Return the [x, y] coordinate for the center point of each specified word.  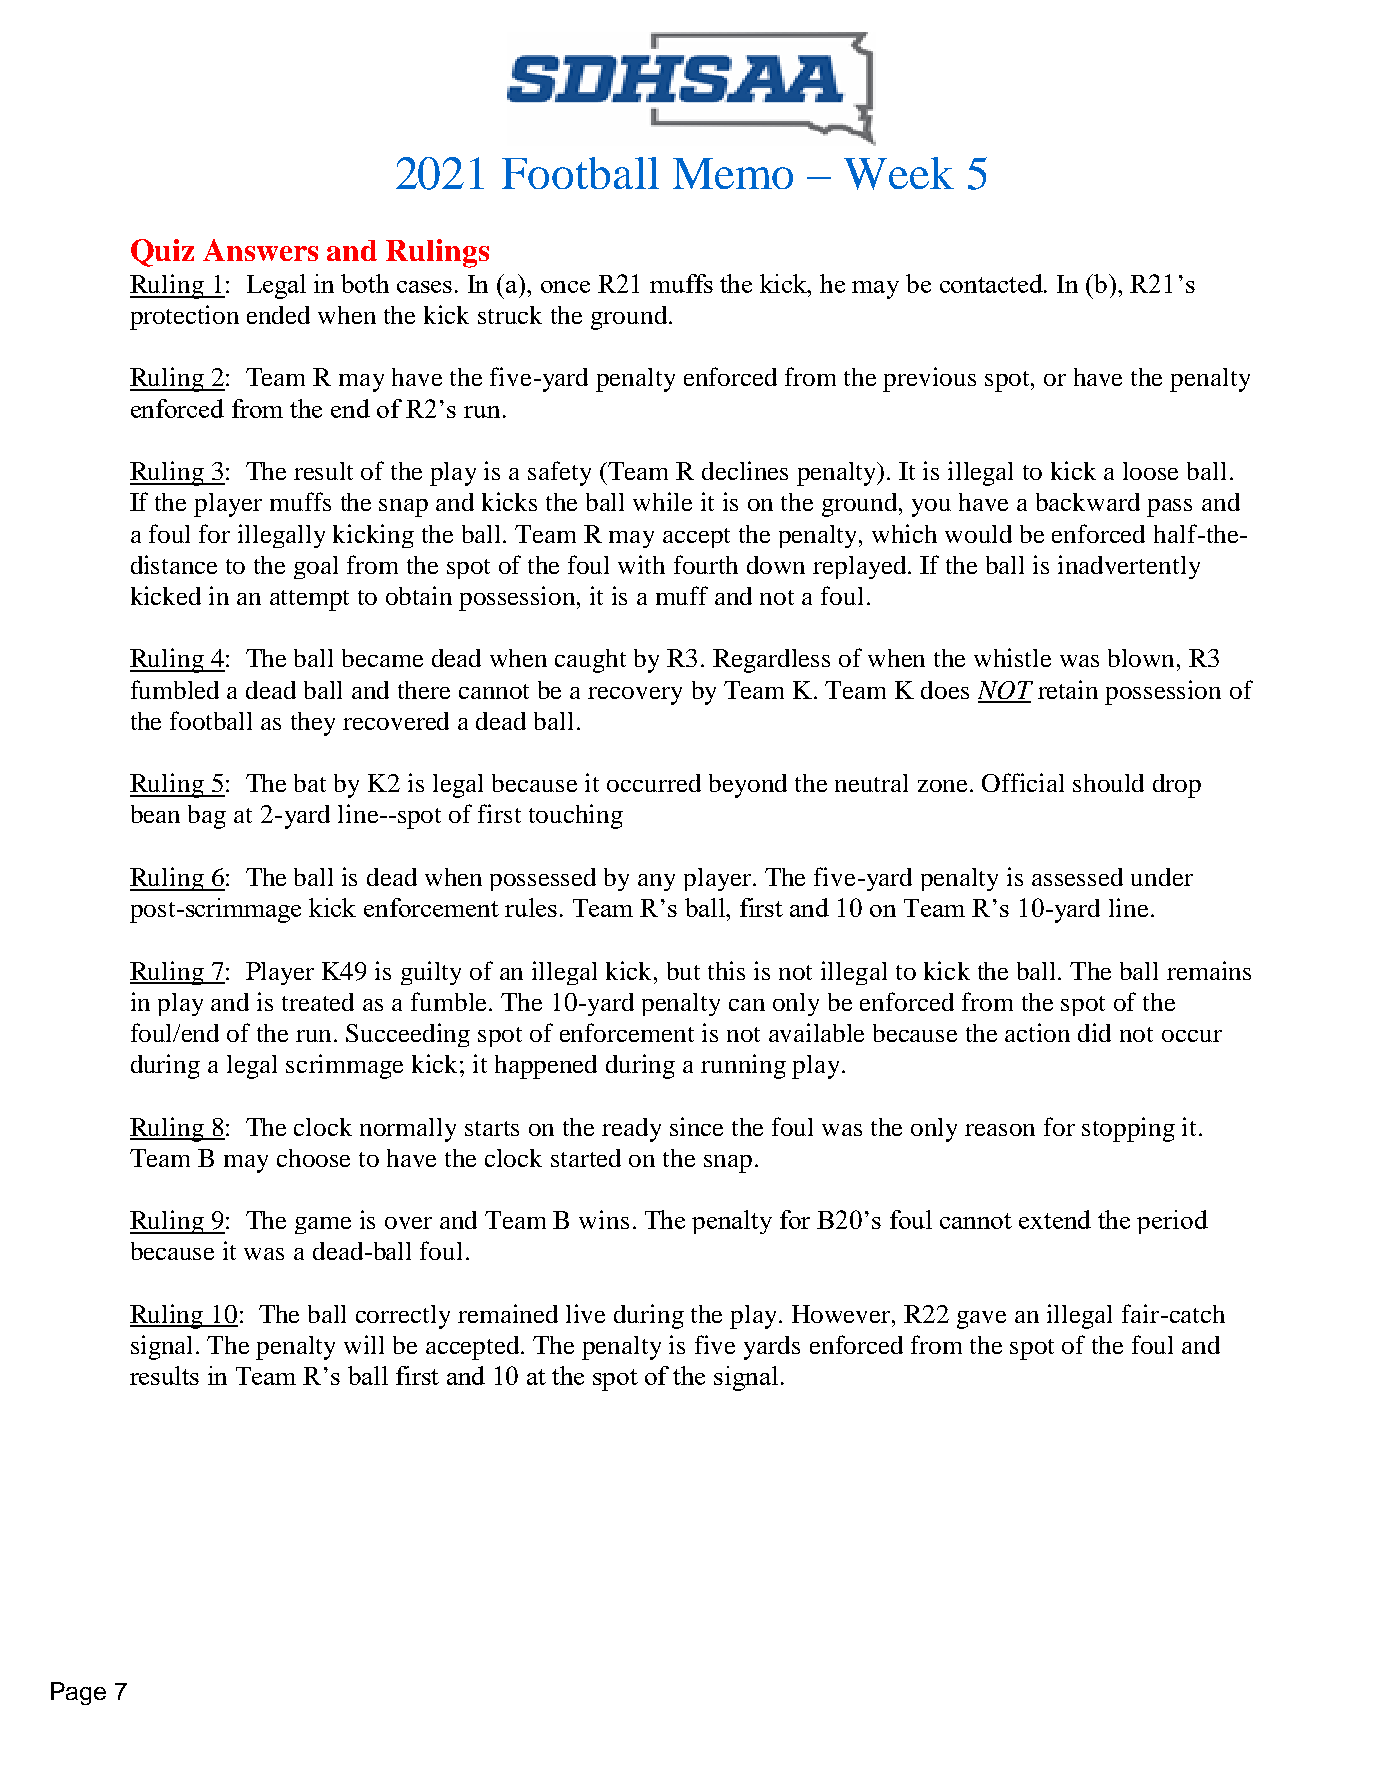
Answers [260, 250]
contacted [993, 283]
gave [981, 1320]
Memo [733, 173]
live [585, 1313]
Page [78, 1693]
